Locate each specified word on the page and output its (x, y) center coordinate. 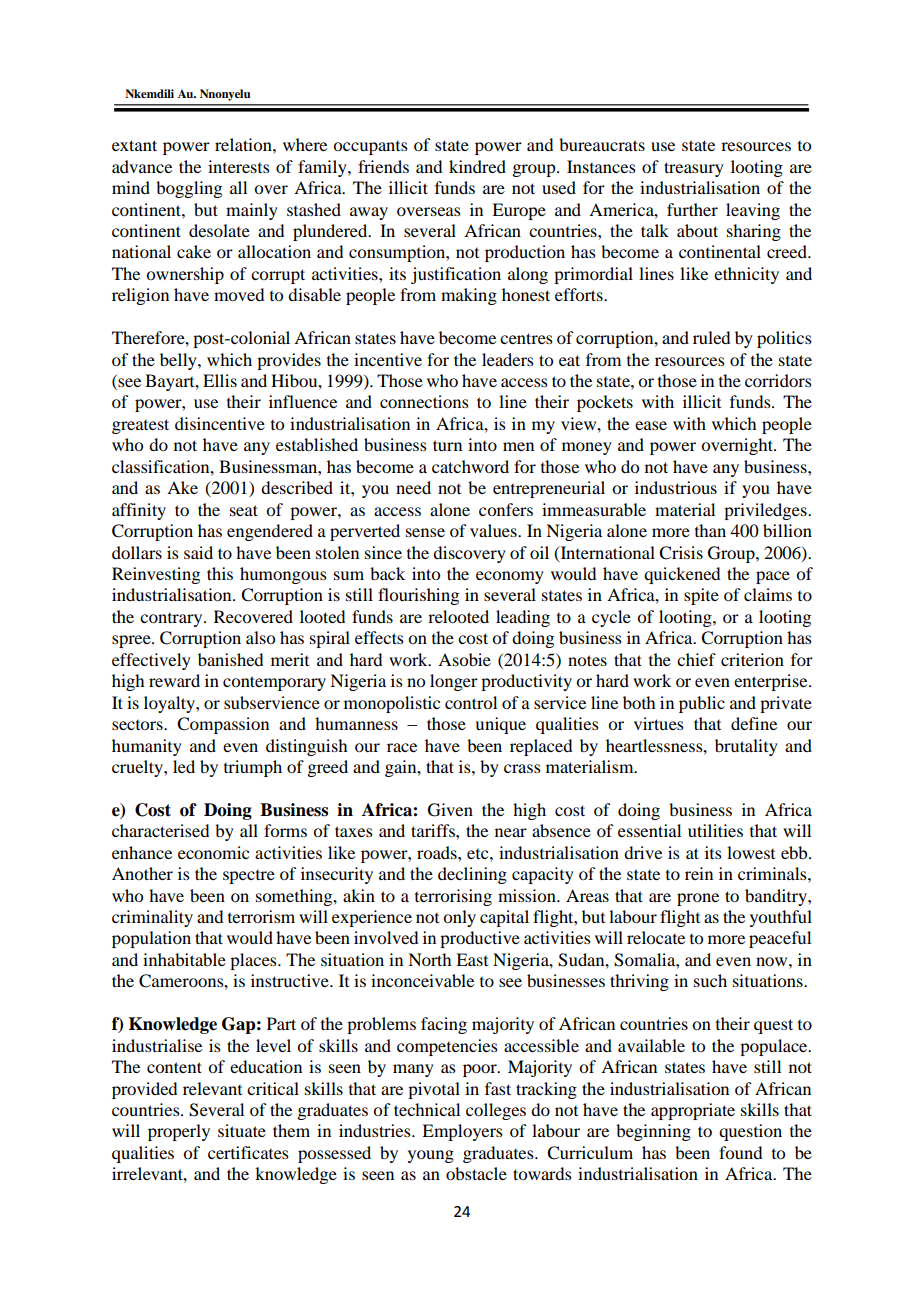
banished (230, 659)
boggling (189, 189)
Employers (462, 1132)
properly (179, 1132)
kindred (477, 166)
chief (696, 659)
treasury (694, 169)
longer (454, 682)
